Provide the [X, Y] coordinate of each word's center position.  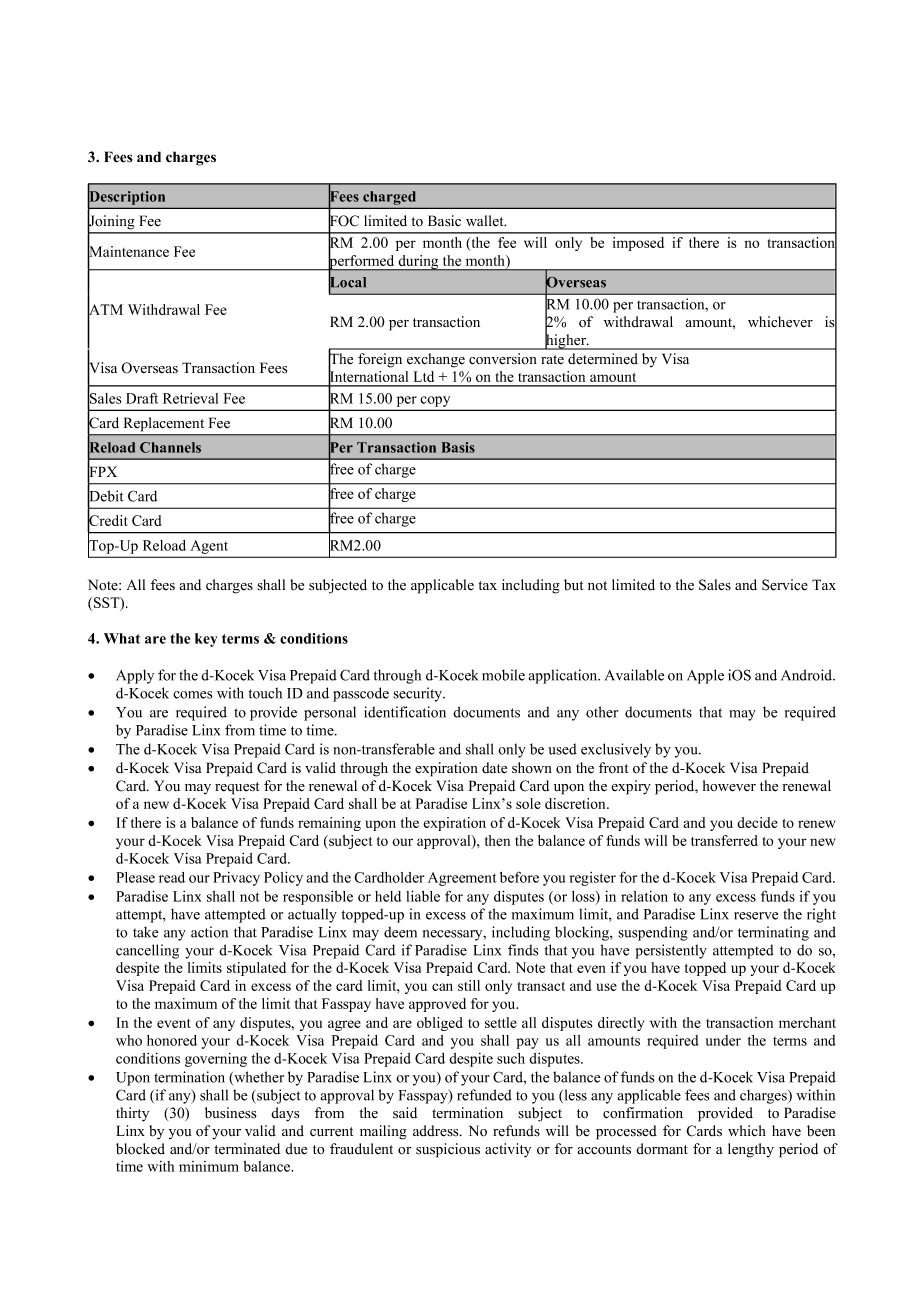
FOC [343, 221]
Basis [458, 447]
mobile [503, 675]
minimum [209, 1166]
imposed [638, 244]
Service [785, 585]
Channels [170, 447]
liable [423, 896]
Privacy [236, 879]
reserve [756, 916]
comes [193, 695]
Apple [705, 676]
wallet [486, 221]
